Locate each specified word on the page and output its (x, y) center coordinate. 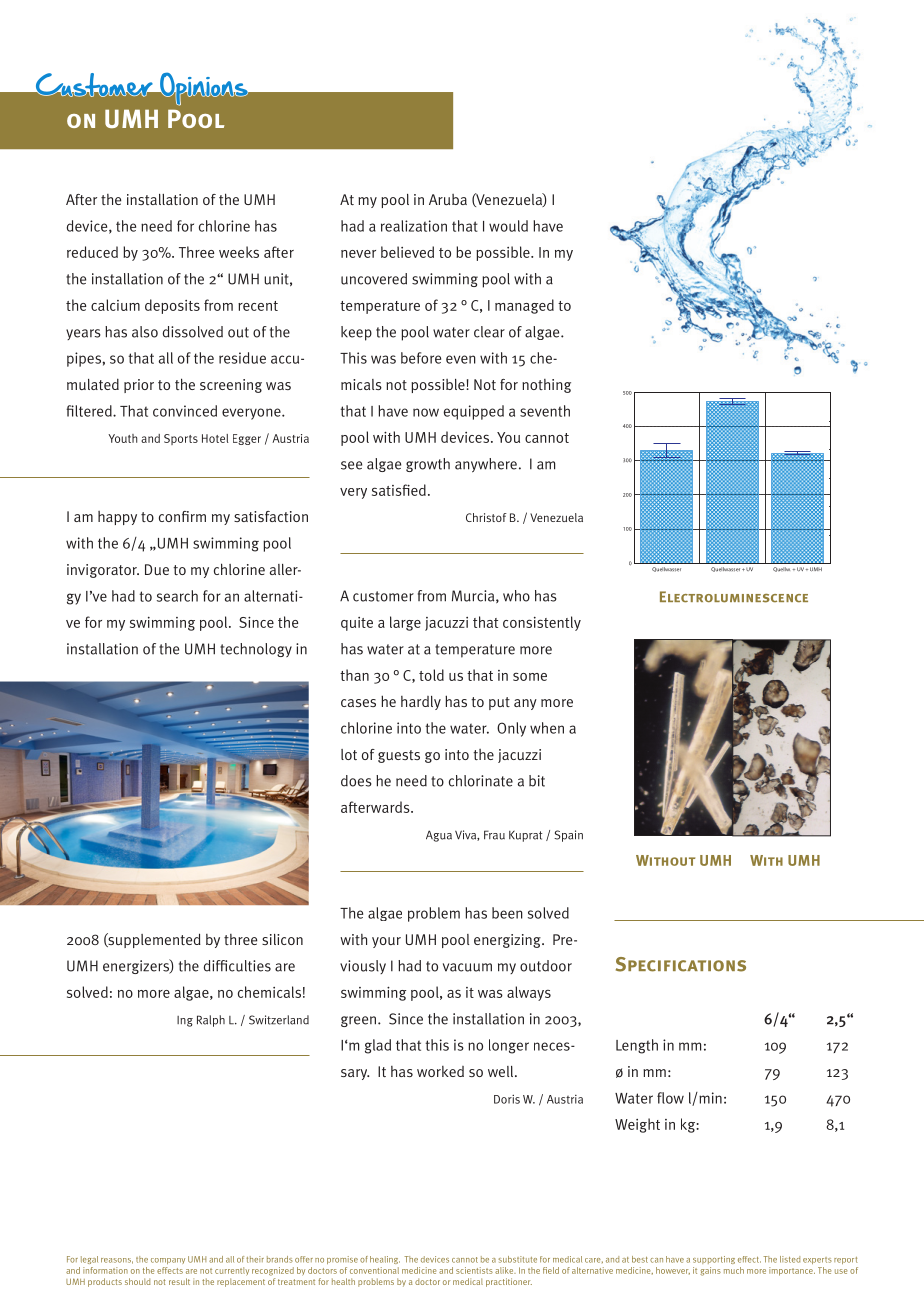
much (734, 1270)
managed (524, 306)
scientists (474, 1270)
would (508, 226)
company (168, 1261)
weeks (239, 252)
